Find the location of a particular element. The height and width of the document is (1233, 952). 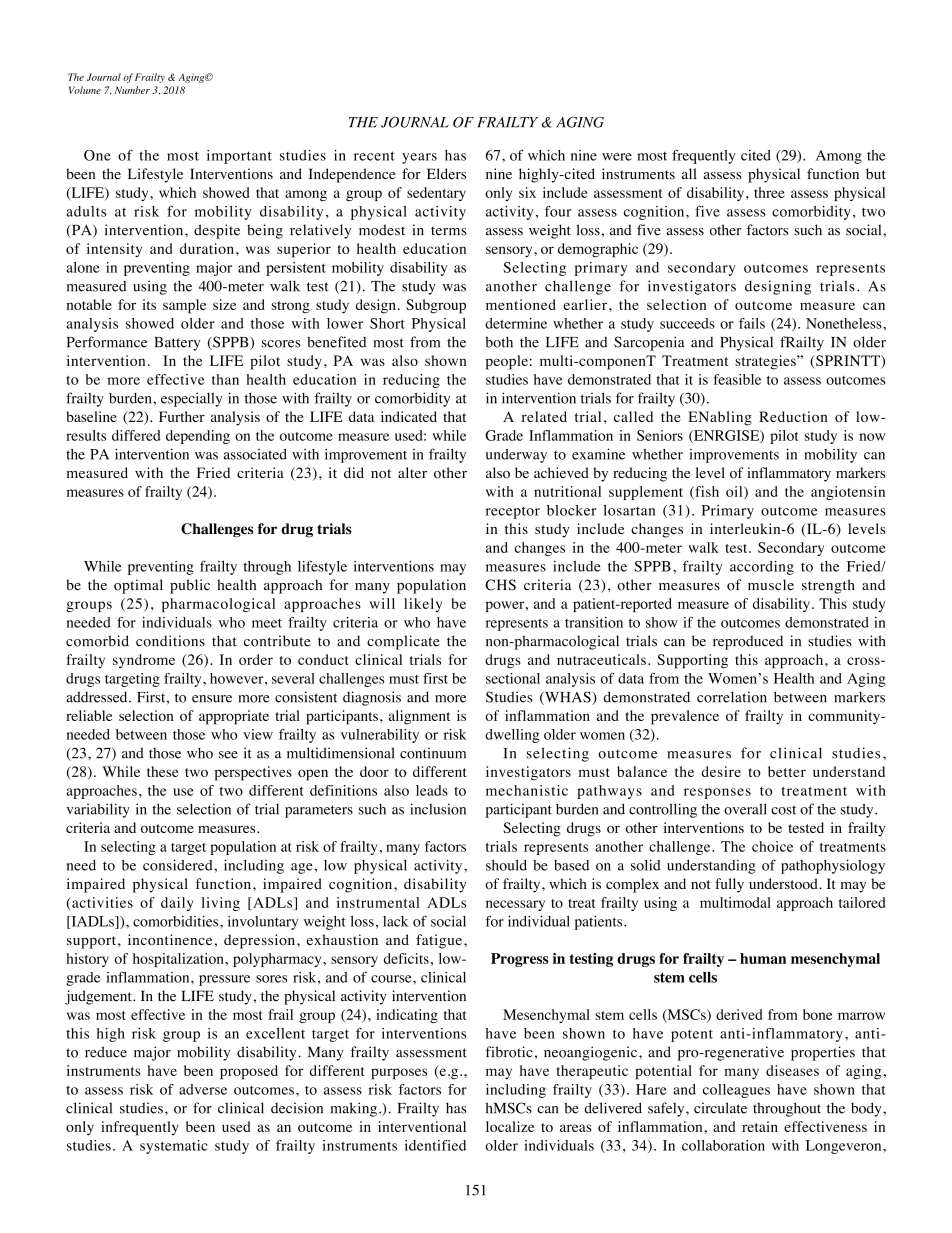

strategies is located at coordinates (766, 362).
